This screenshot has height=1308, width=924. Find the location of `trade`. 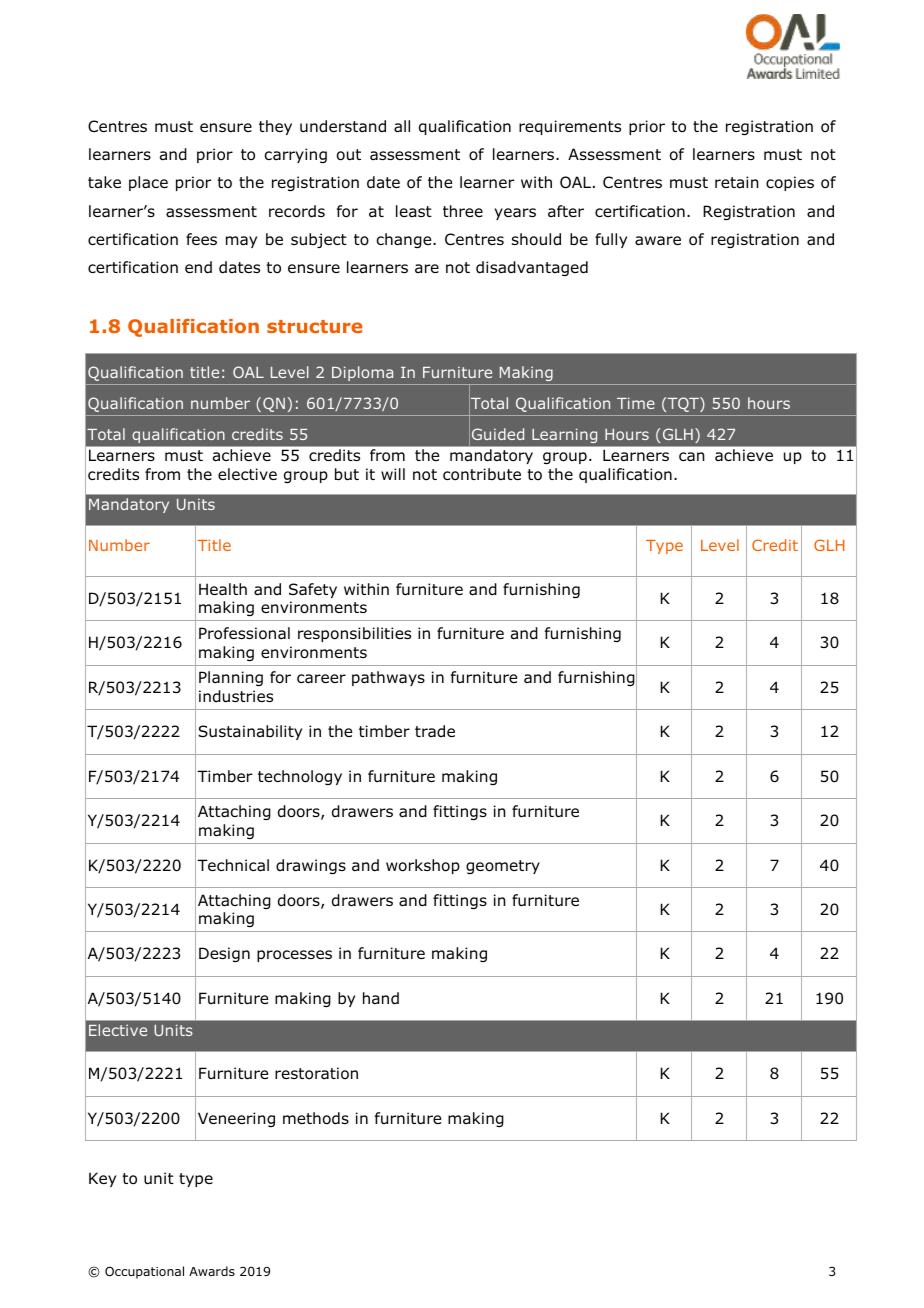

trade is located at coordinates (435, 731).
